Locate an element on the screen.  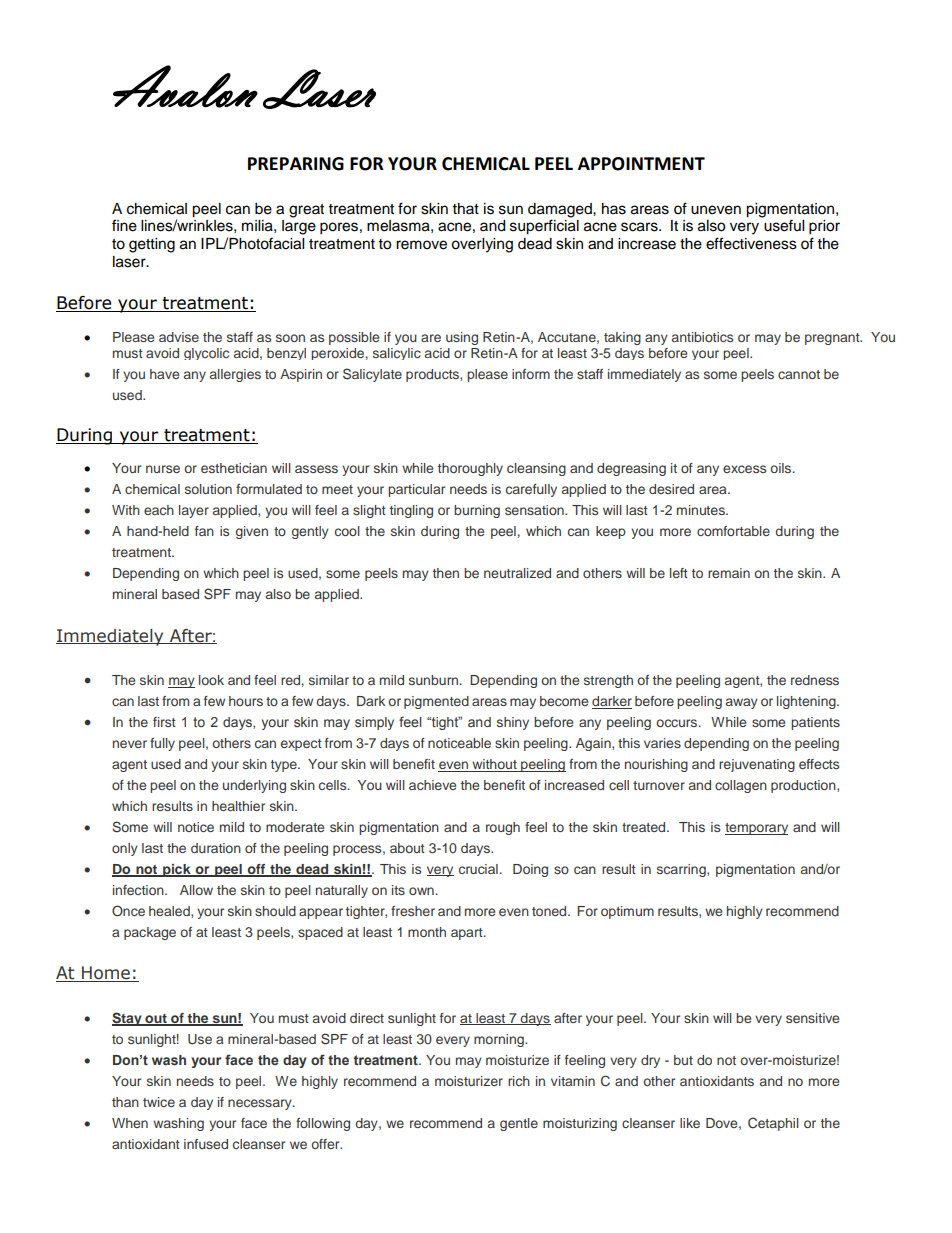
APPOINTMENT is located at coordinates (641, 164).
